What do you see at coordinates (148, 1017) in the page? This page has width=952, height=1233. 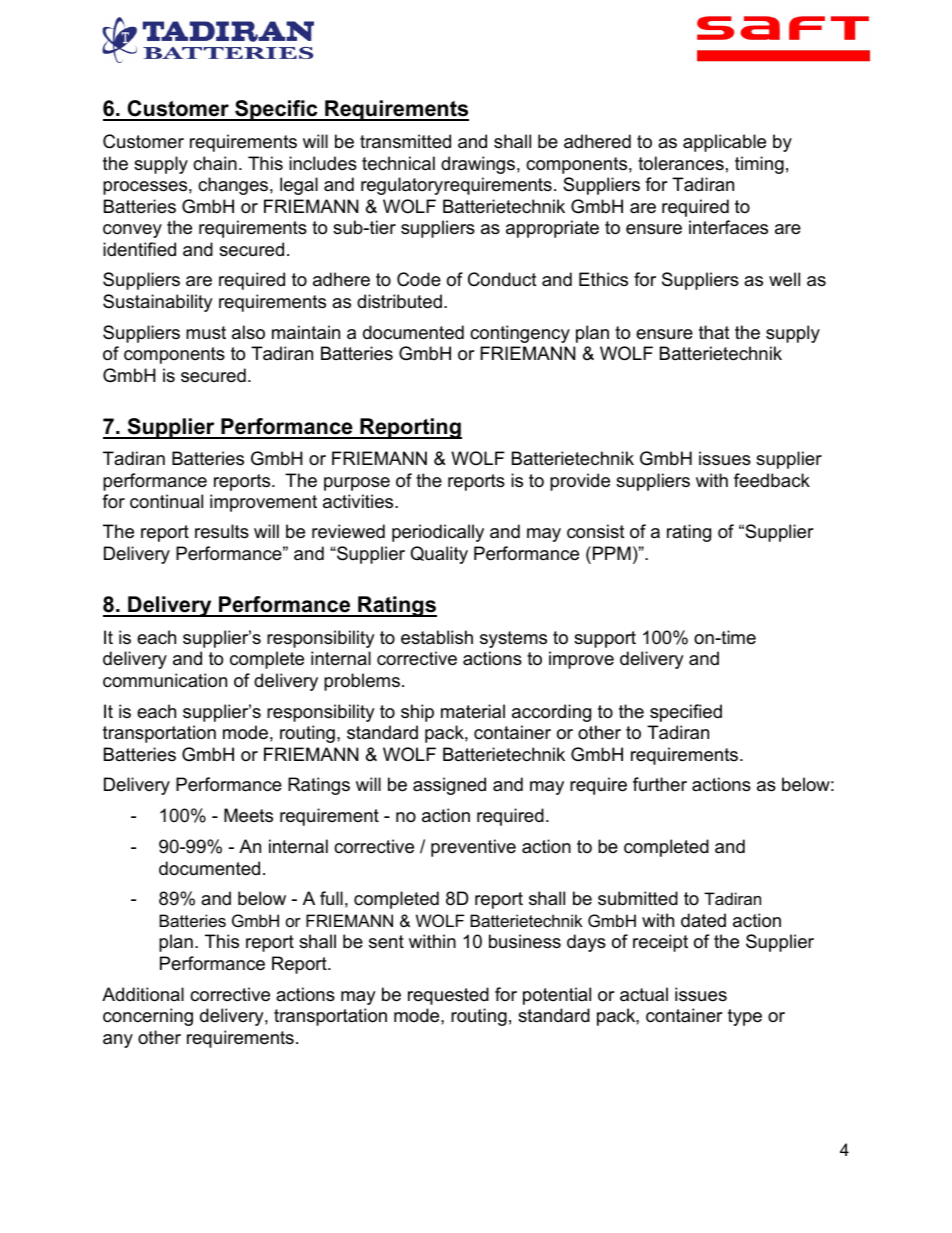 I see `concerning` at bounding box center [148, 1017].
